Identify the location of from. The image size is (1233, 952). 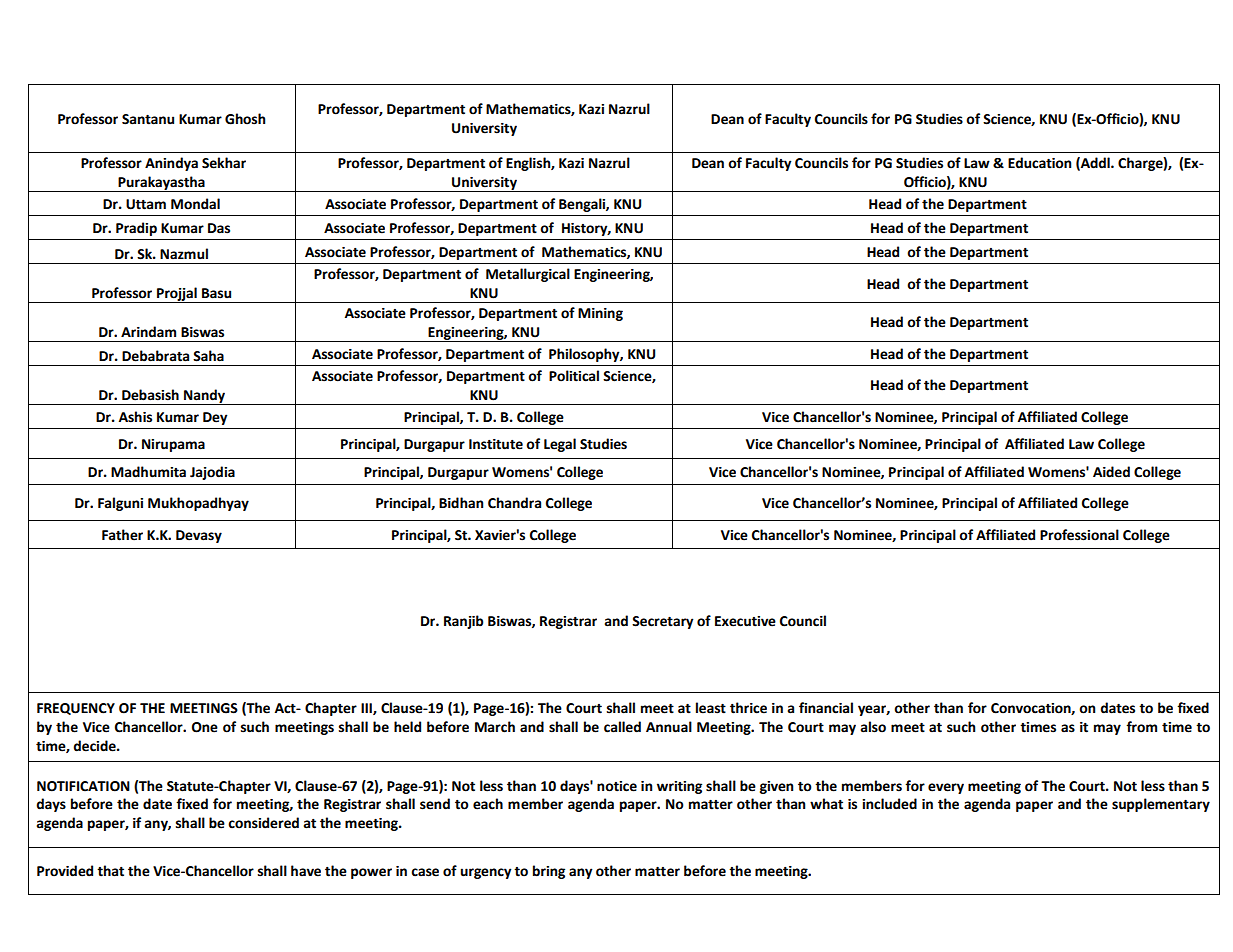
(1141, 727).
